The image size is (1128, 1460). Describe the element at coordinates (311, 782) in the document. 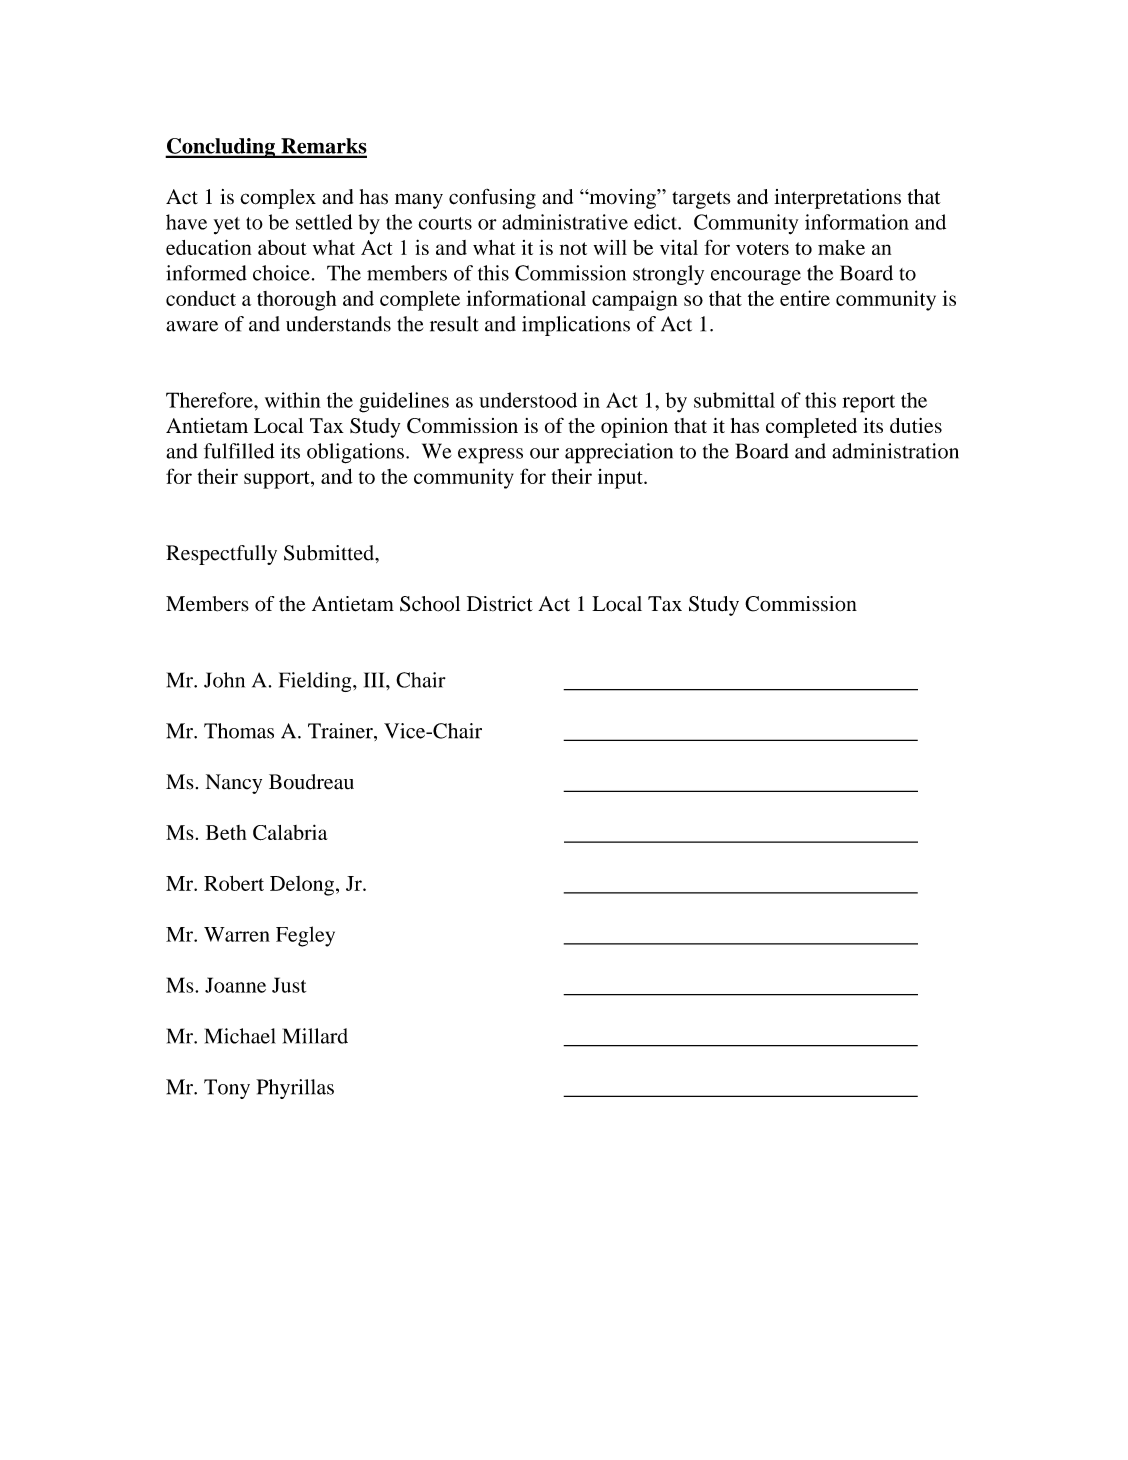

I see `Boudreau` at that location.
